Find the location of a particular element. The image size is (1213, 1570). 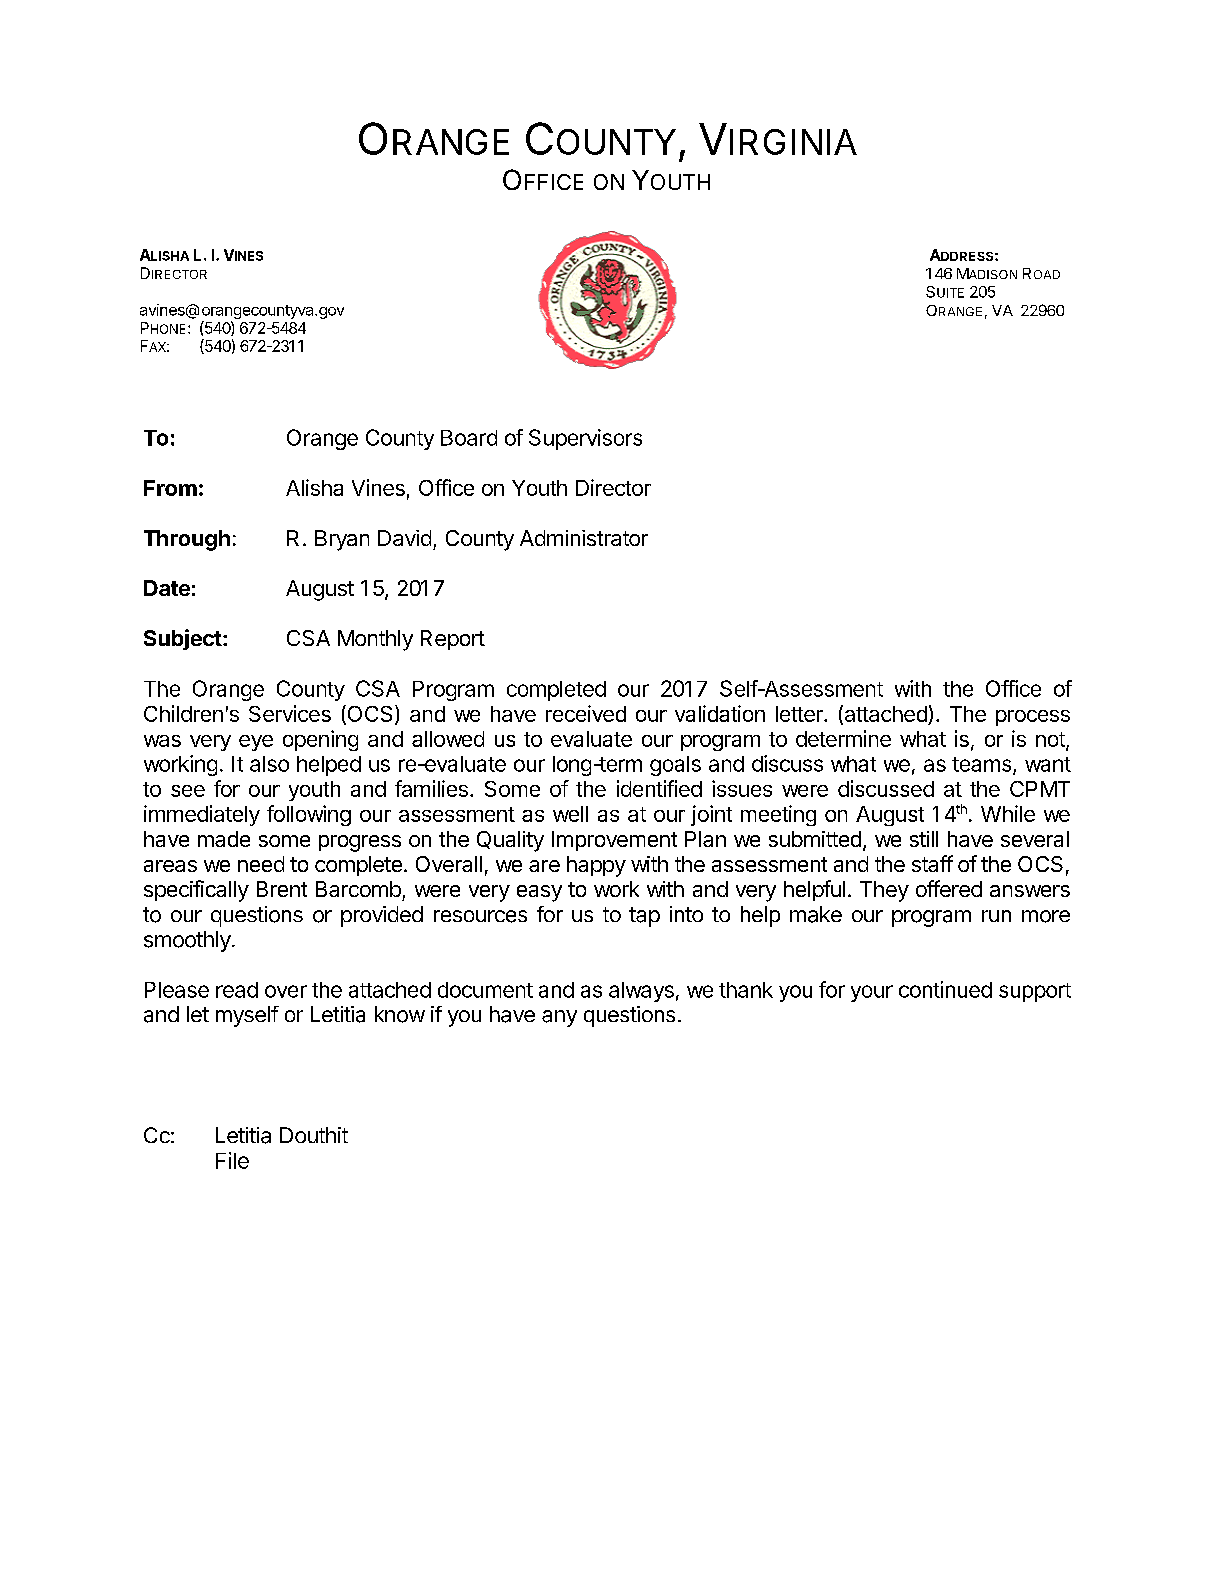

Supervisors is located at coordinates (585, 439).
